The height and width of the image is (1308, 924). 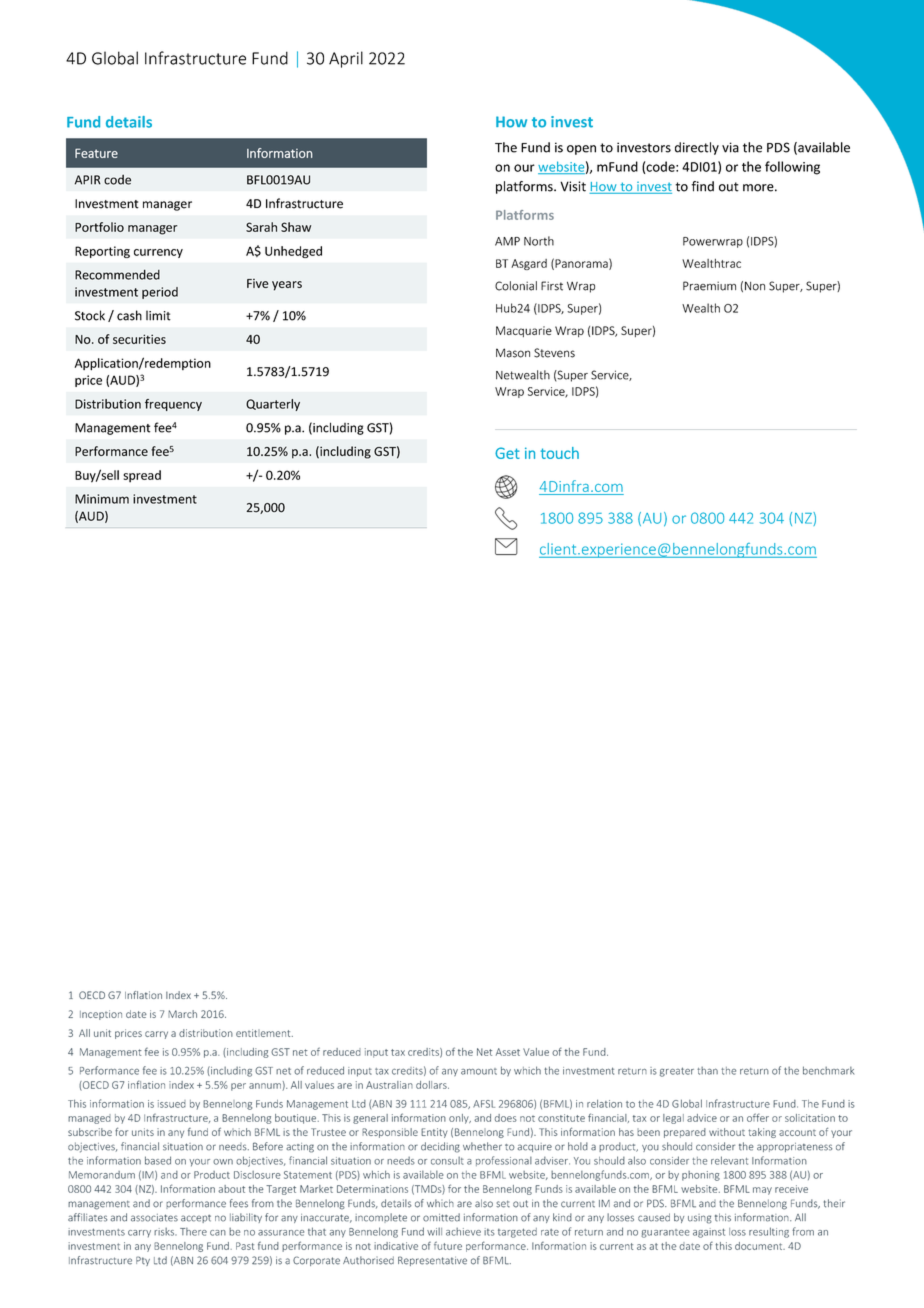 What do you see at coordinates (165, 1232) in the image?
I see `risks` at bounding box center [165, 1232].
